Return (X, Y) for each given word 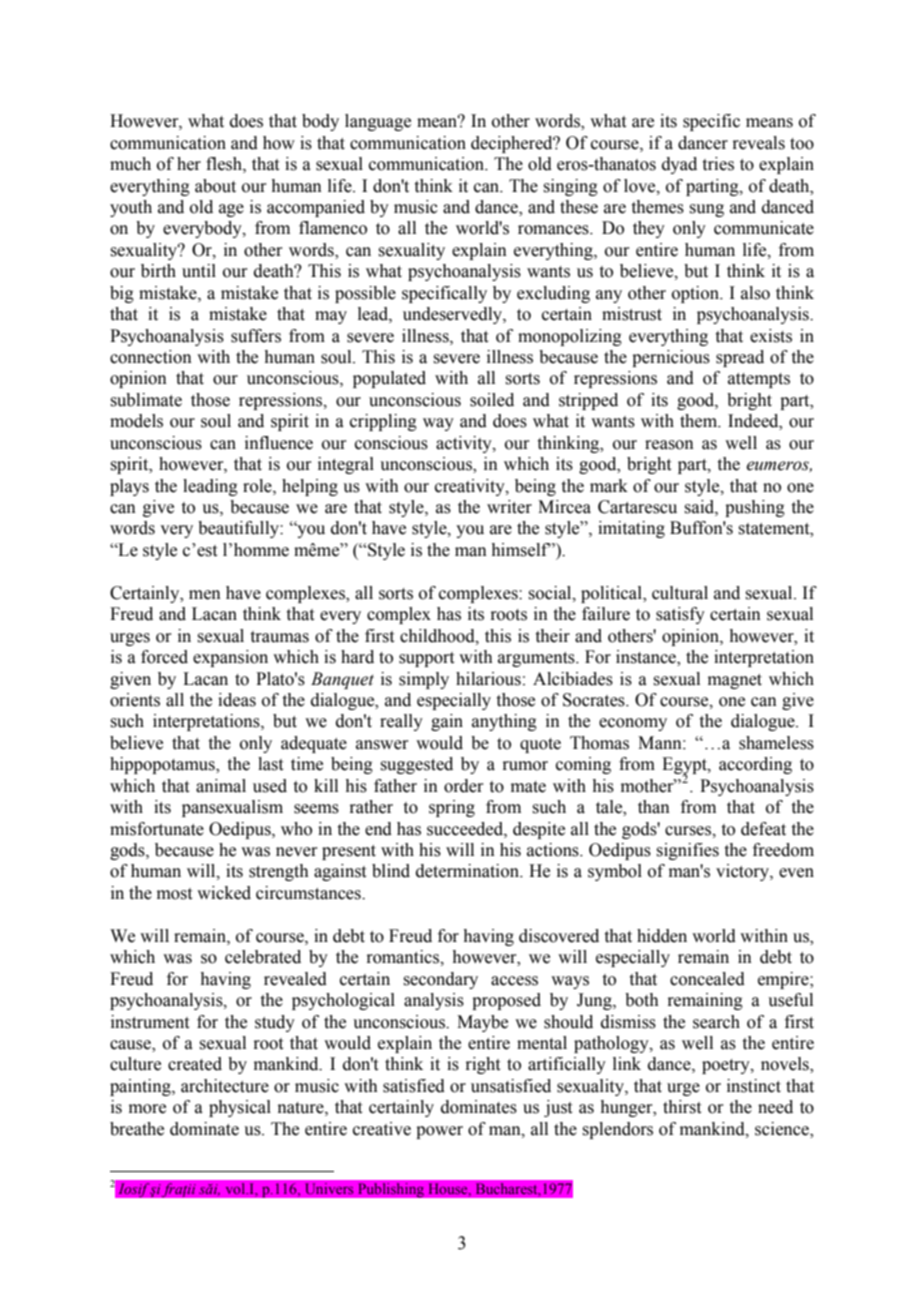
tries (718, 164)
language (378, 122)
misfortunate (157, 829)
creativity (471, 487)
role (258, 486)
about (215, 186)
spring (452, 808)
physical (240, 1108)
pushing (755, 508)
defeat (763, 829)
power (439, 1132)
